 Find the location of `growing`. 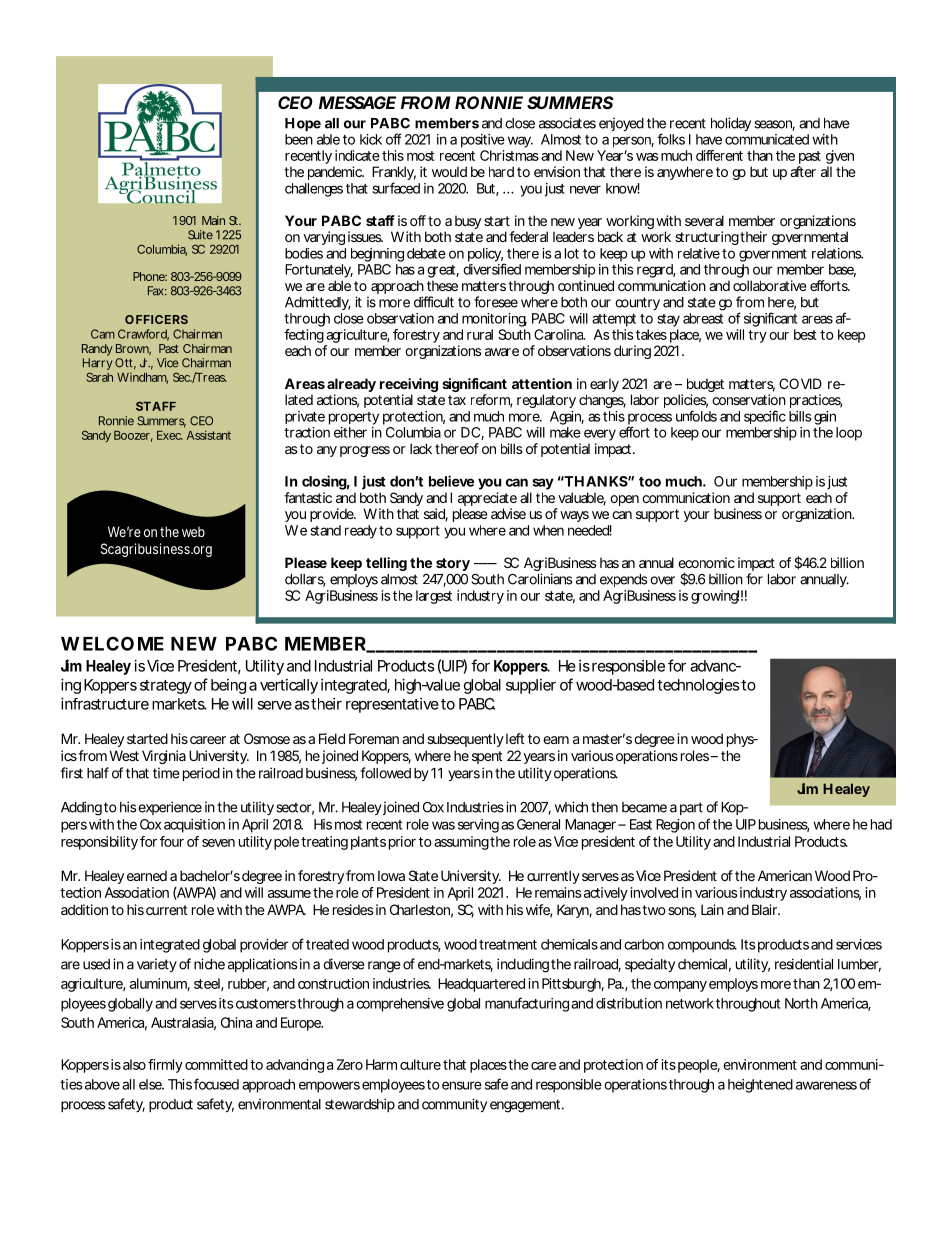

growing is located at coordinates (715, 597).
